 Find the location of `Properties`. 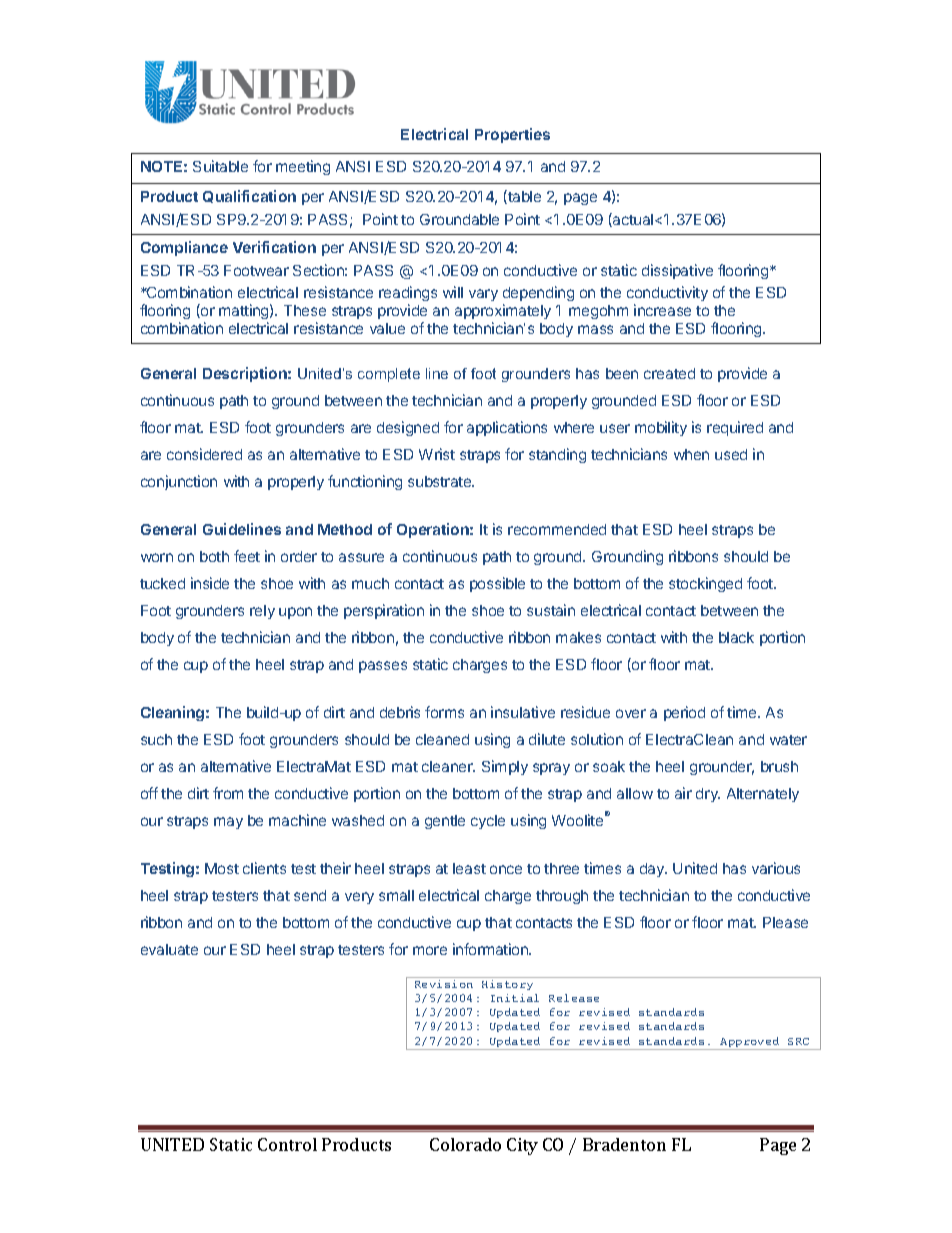

Properties is located at coordinates (512, 135).
